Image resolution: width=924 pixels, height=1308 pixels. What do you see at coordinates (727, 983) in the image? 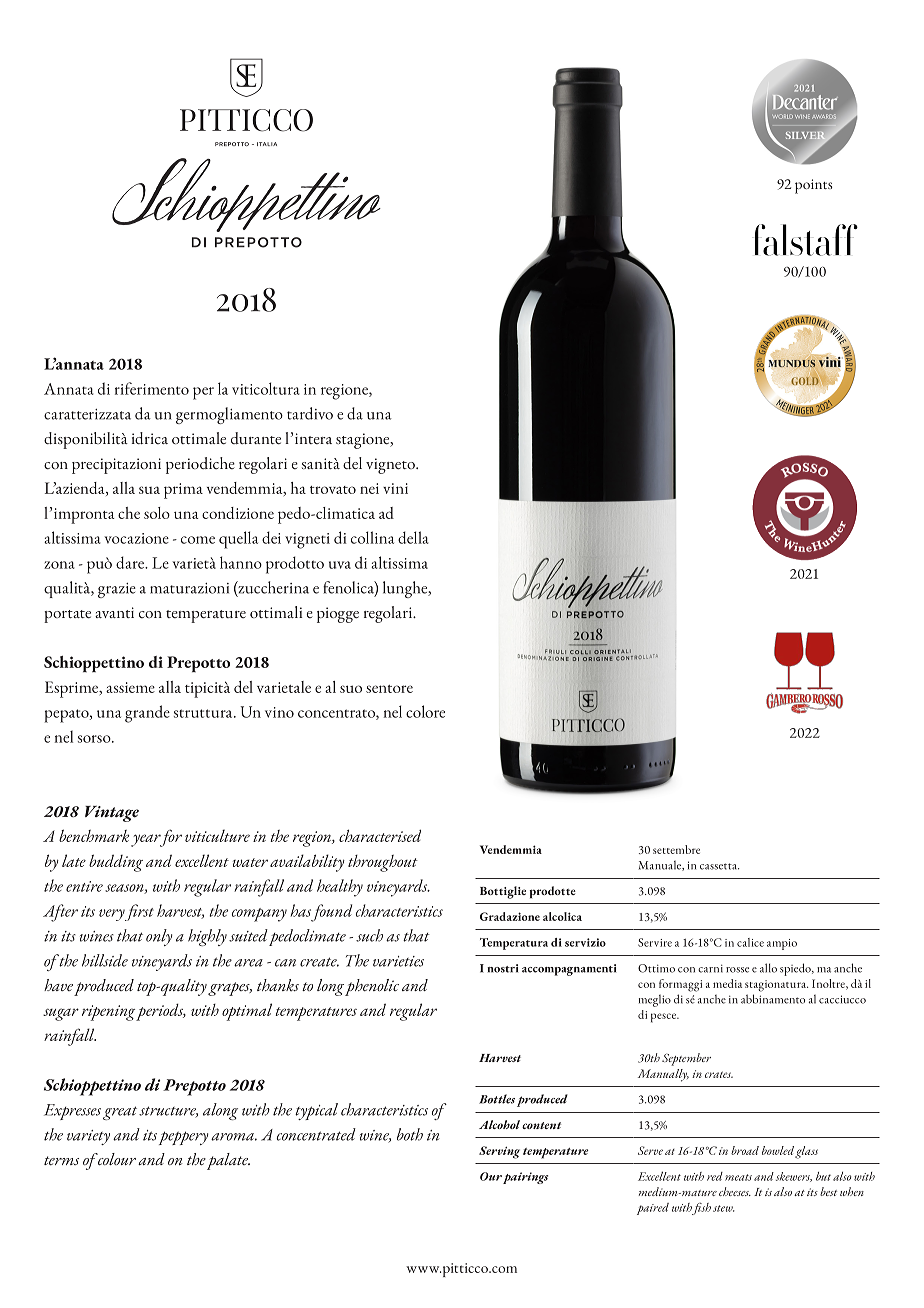
I see `media` at bounding box center [727, 983].
